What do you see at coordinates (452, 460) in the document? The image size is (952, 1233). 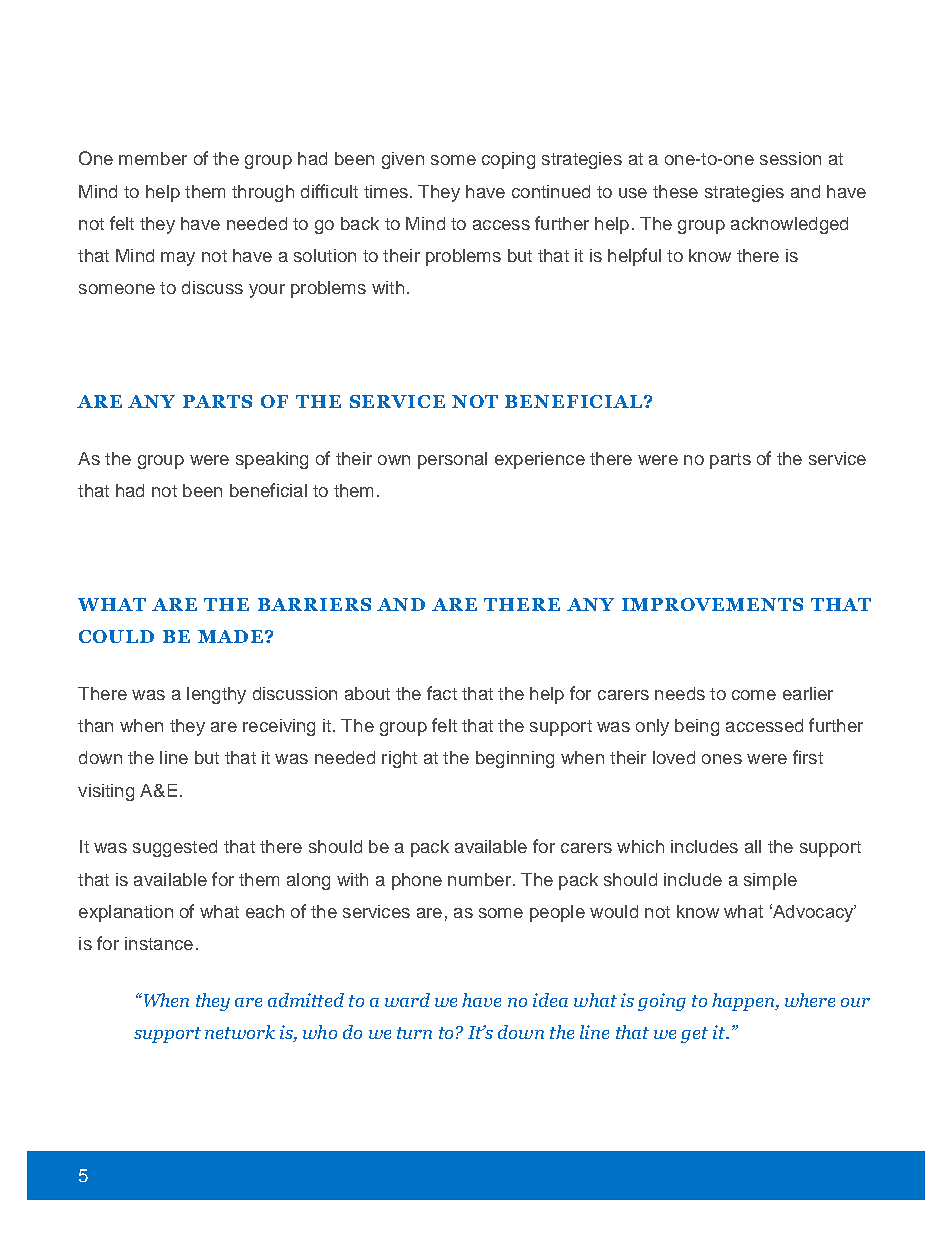 I see `personal` at bounding box center [452, 460].
